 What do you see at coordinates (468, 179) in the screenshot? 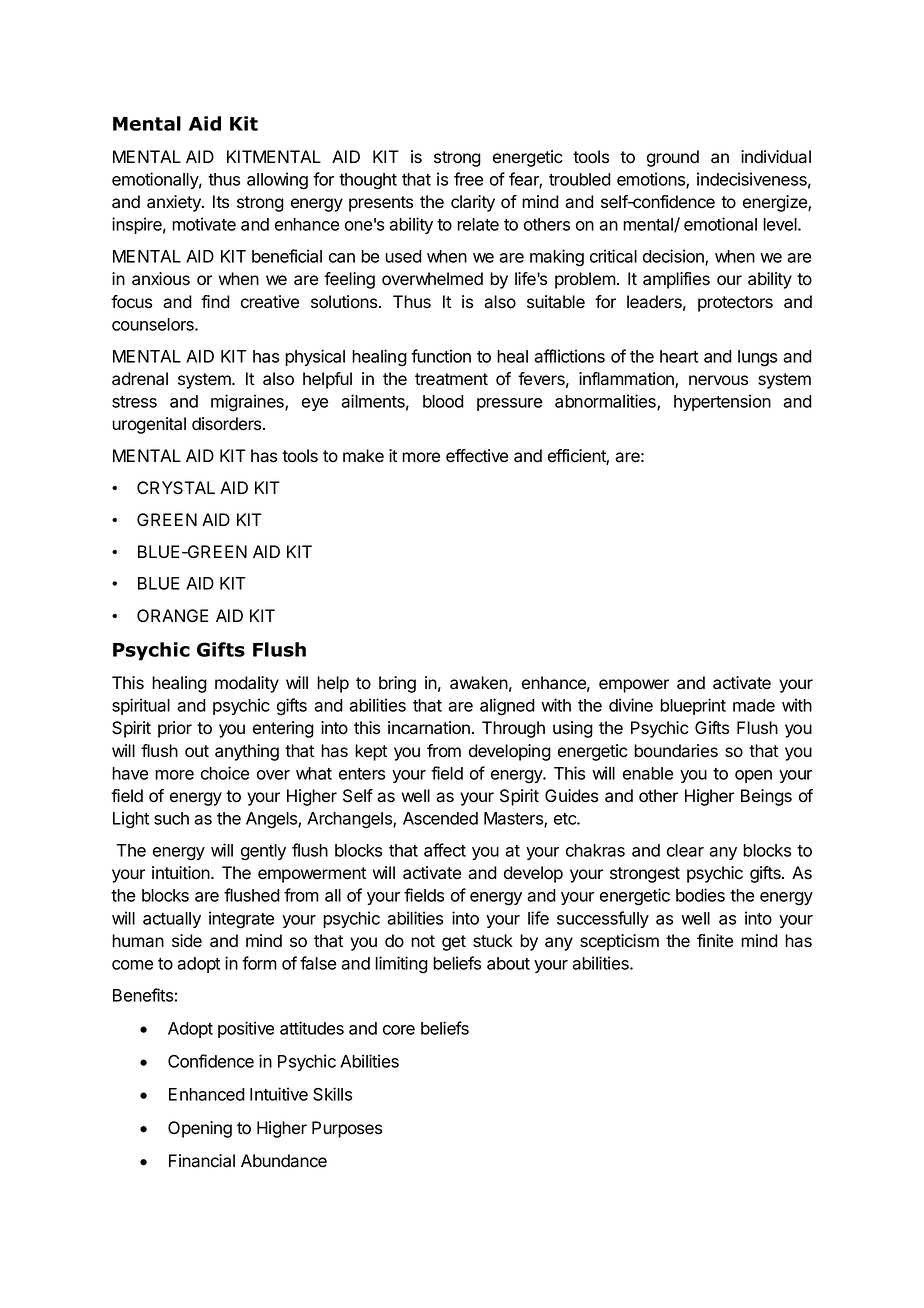
I see `free` at bounding box center [468, 179].
